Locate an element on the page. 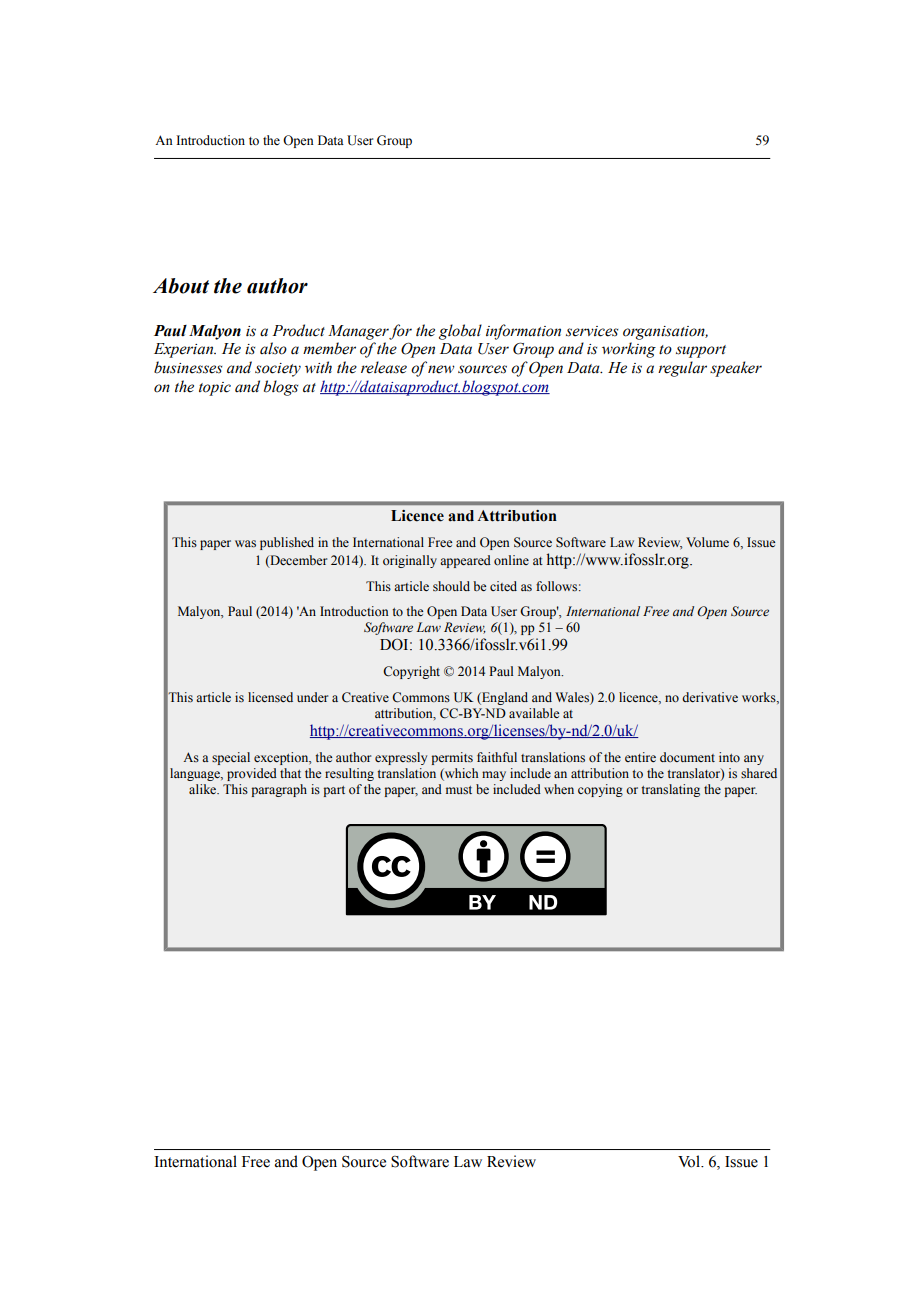  support is located at coordinates (701, 351).
